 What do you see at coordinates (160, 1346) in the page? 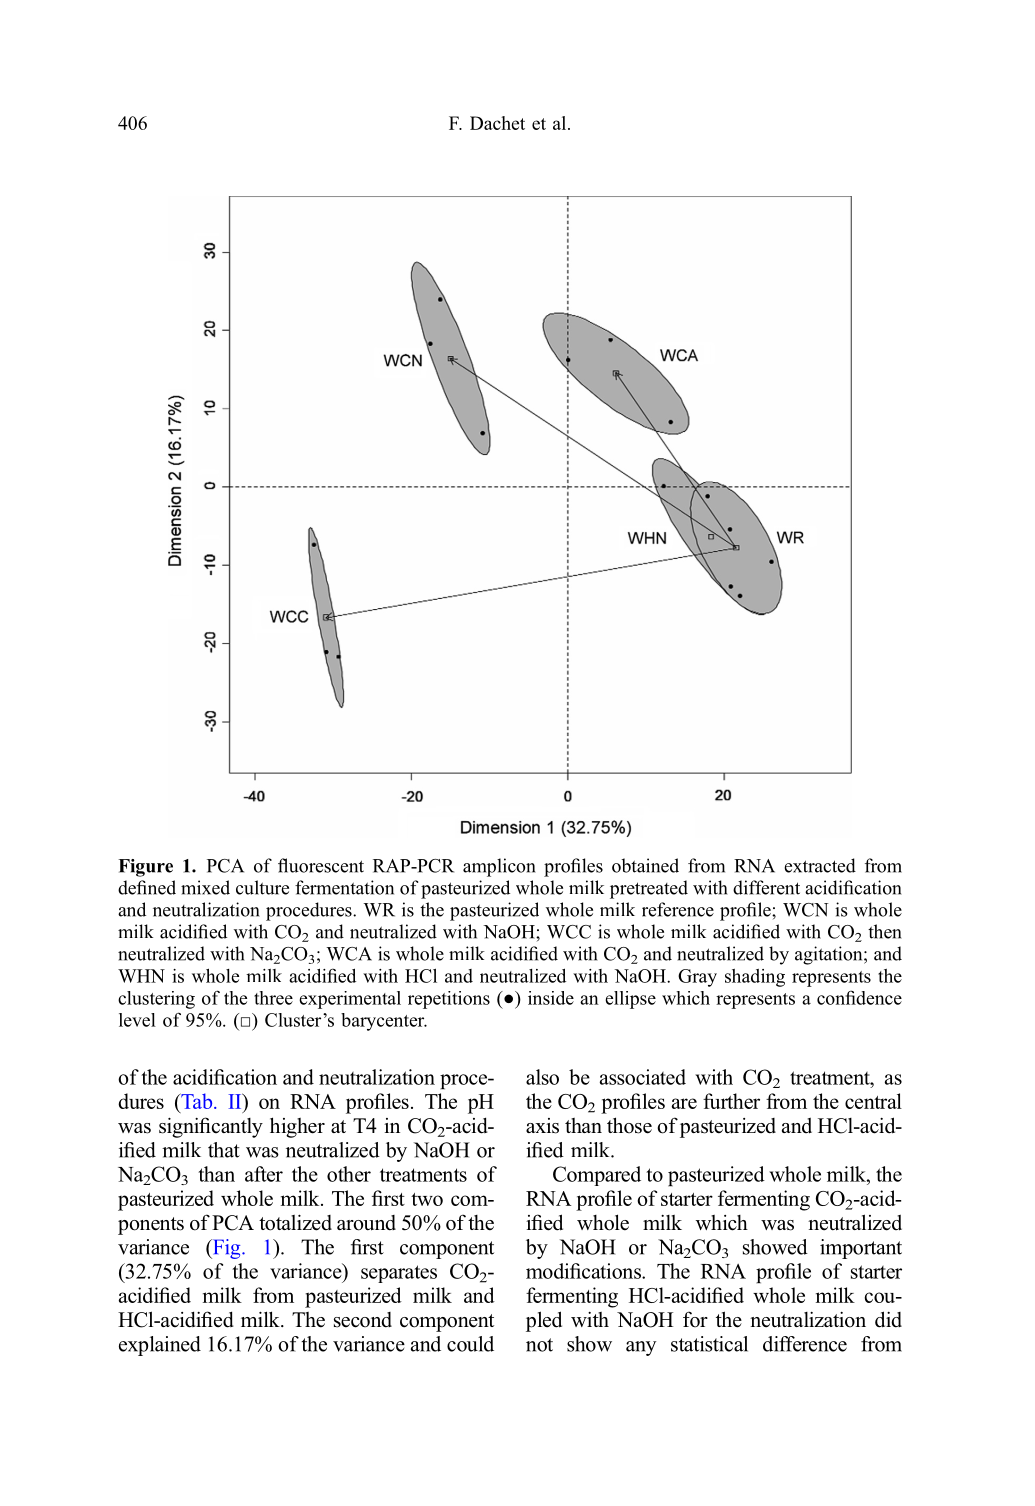
I see `explained` at bounding box center [160, 1346].
